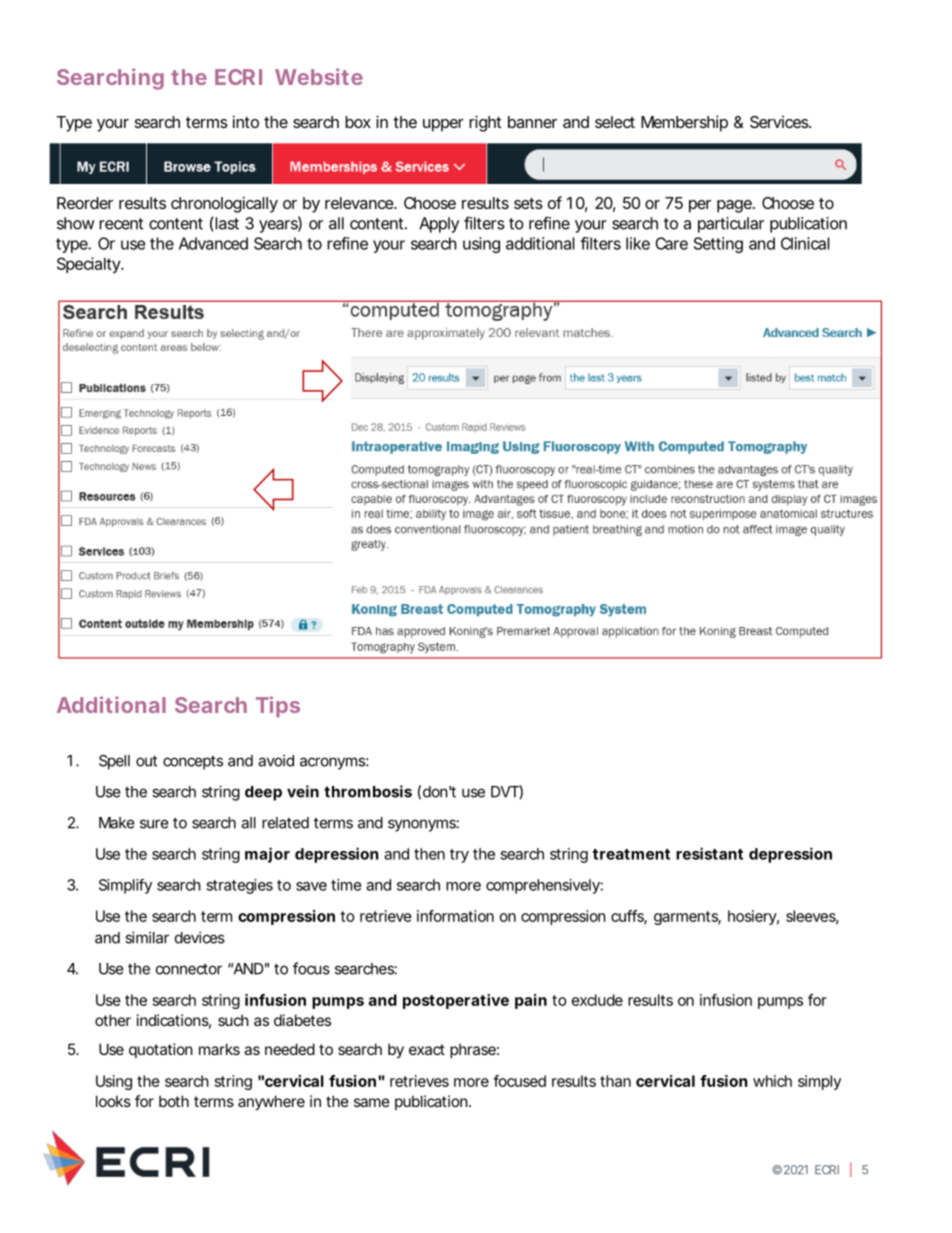 This screenshot has height=1233, width=952. I want to click on out, so click(146, 761).
